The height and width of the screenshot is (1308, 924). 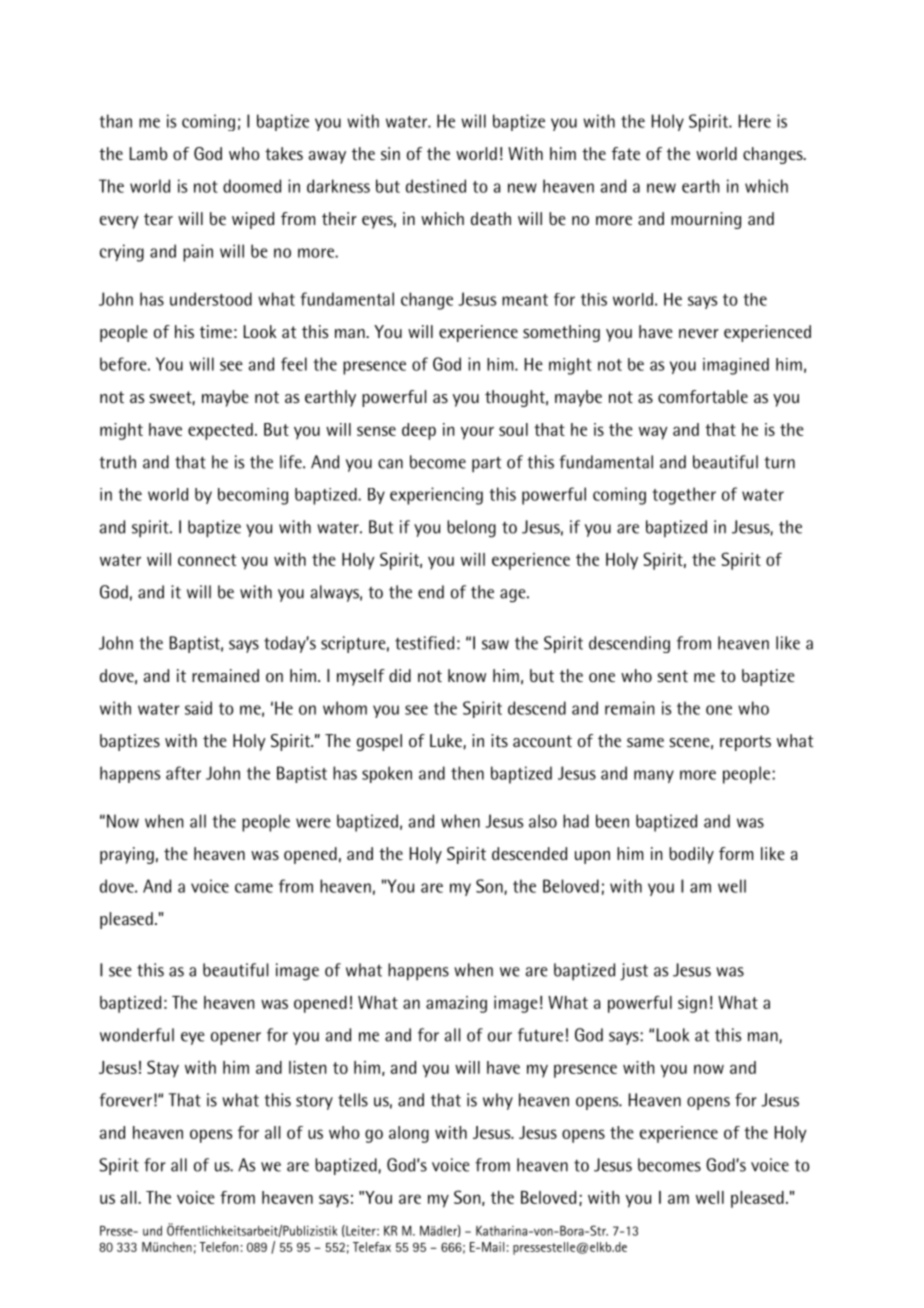 I want to click on sign, so click(x=692, y=1004).
